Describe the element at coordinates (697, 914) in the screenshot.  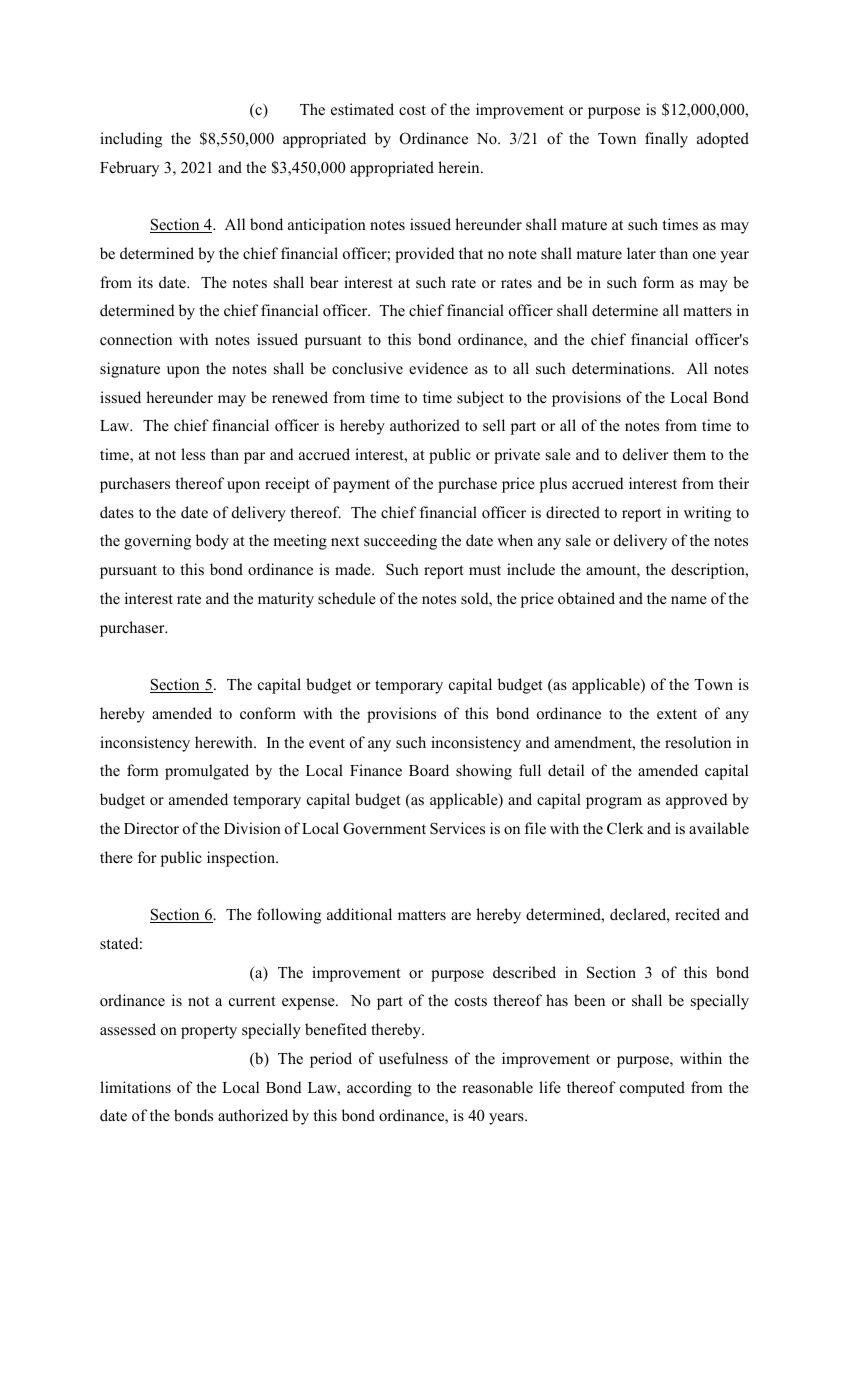
I see `recited` at that location.
